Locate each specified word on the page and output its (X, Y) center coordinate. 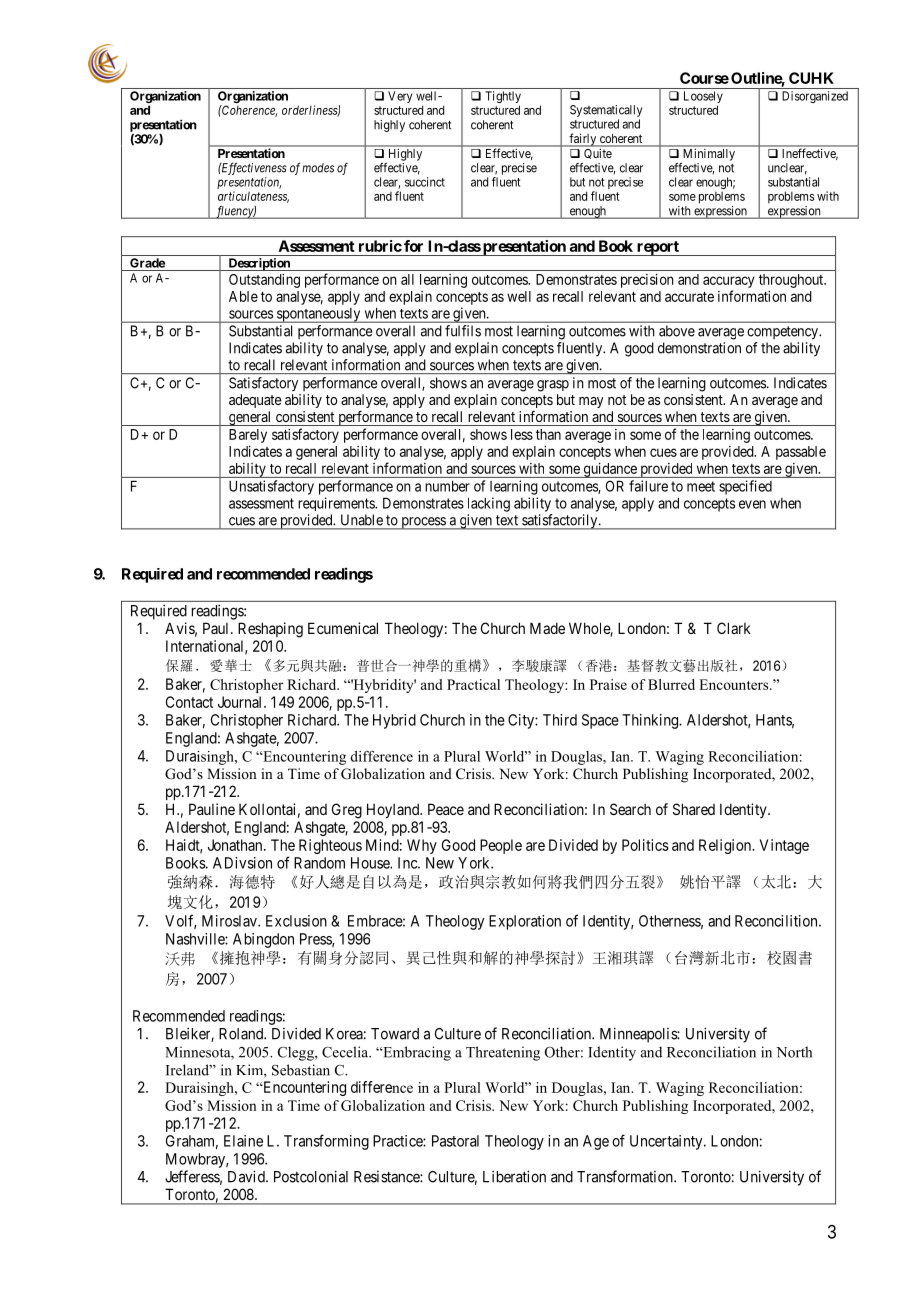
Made (547, 628)
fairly (582, 140)
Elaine (243, 1141)
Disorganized (815, 97)
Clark (734, 628)
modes (318, 168)
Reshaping (270, 630)
